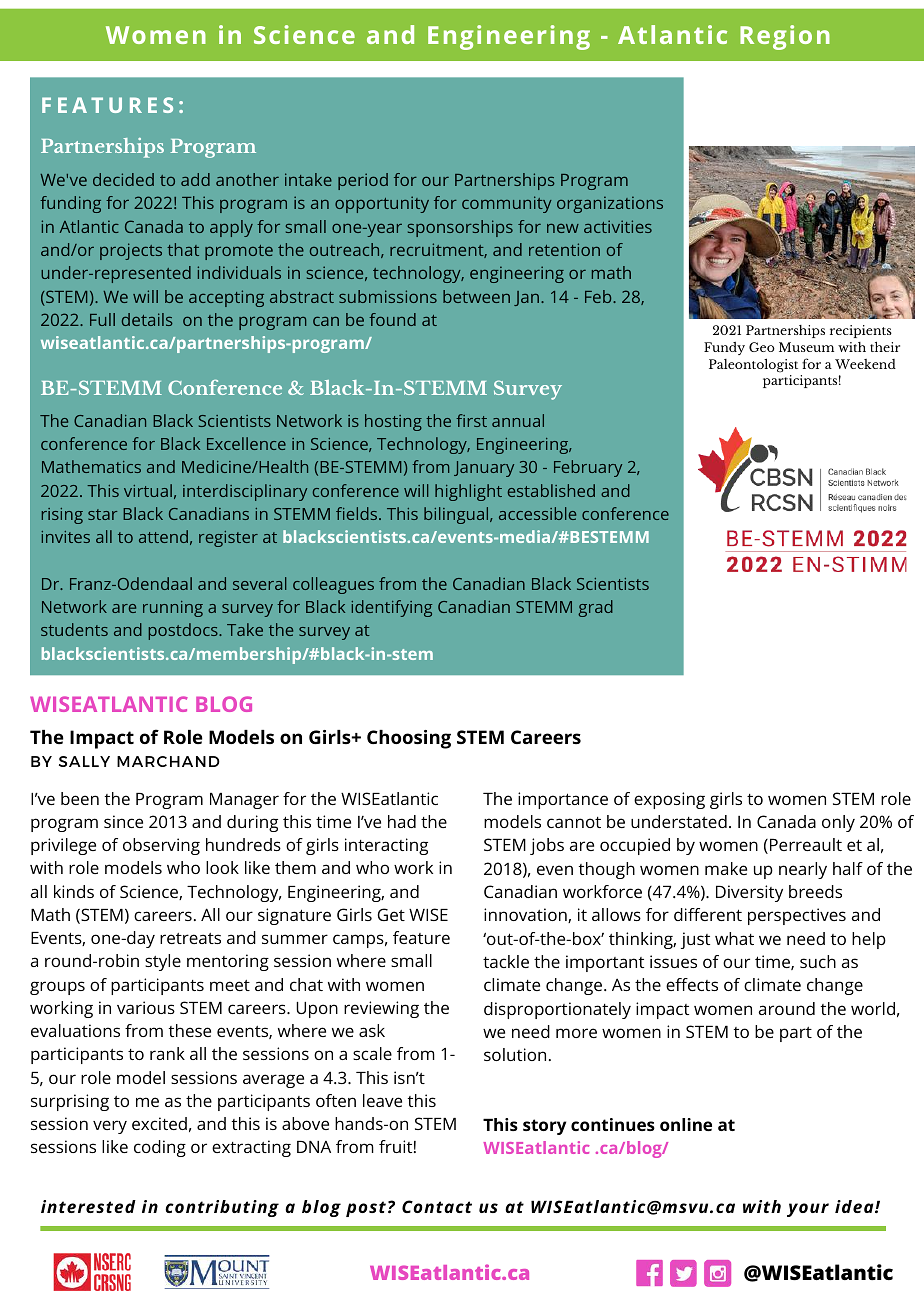  Describe the element at coordinates (363, 181) in the screenshot. I see `period` at that location.
